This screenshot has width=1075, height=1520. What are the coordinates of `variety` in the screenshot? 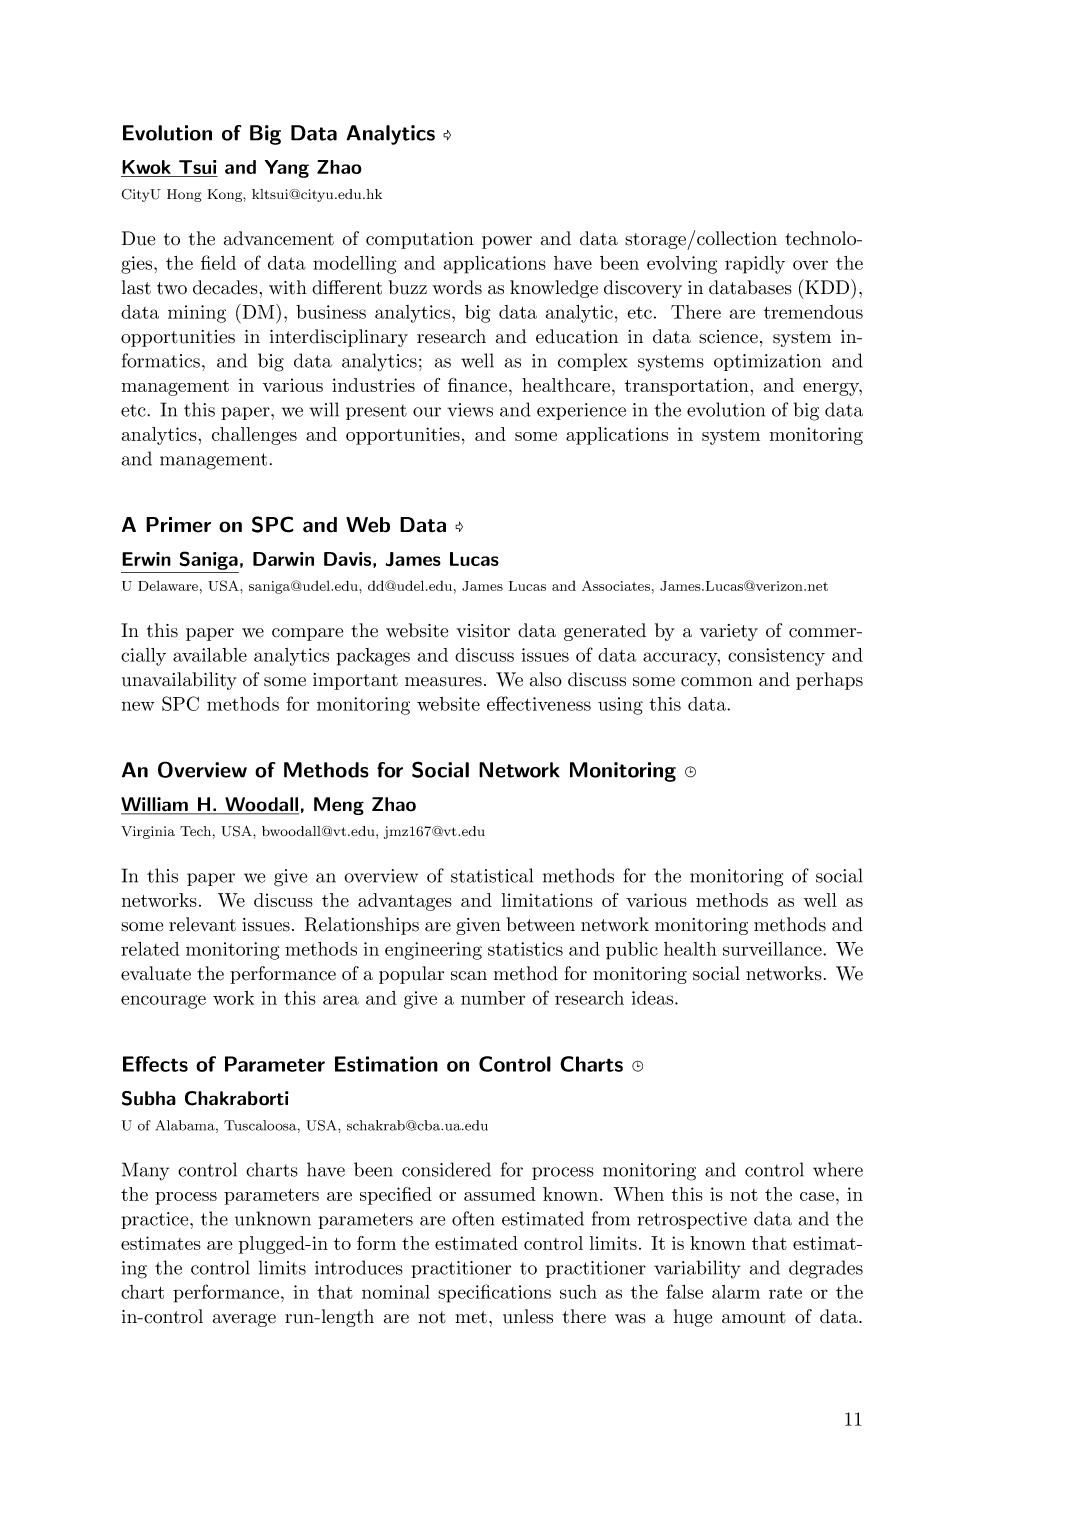 It's located at (729, 632).
